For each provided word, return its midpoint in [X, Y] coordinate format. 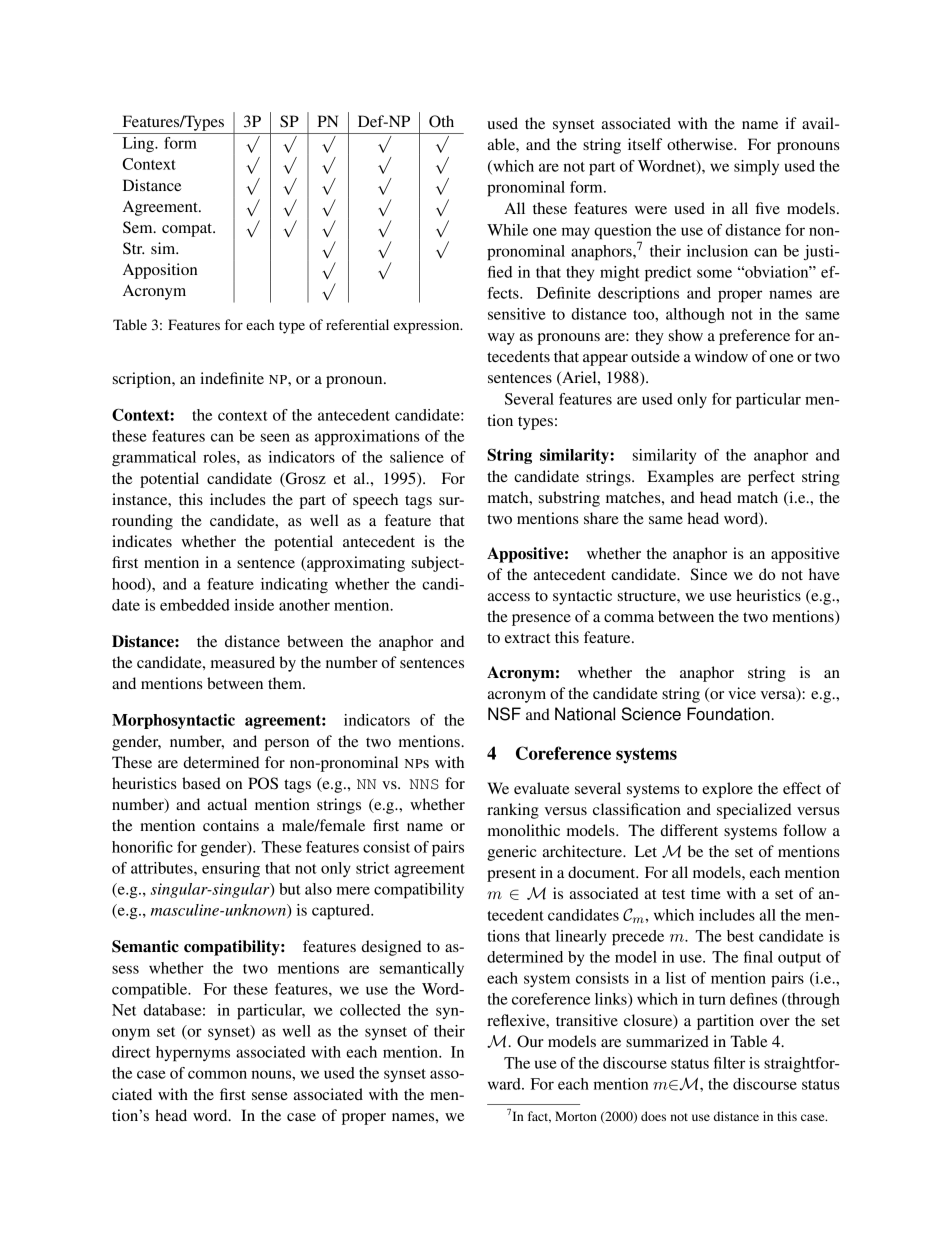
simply [756, 168]
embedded [195, 605]
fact [539, 1117]
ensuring [231, 870]
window [721, 356]
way [501, 339]
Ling [139, 145]
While [507, 230]
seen [275, 437]
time [706, 893]
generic [512, 853]
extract [527, 638]
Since [708, 574]
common [217, 1074]
